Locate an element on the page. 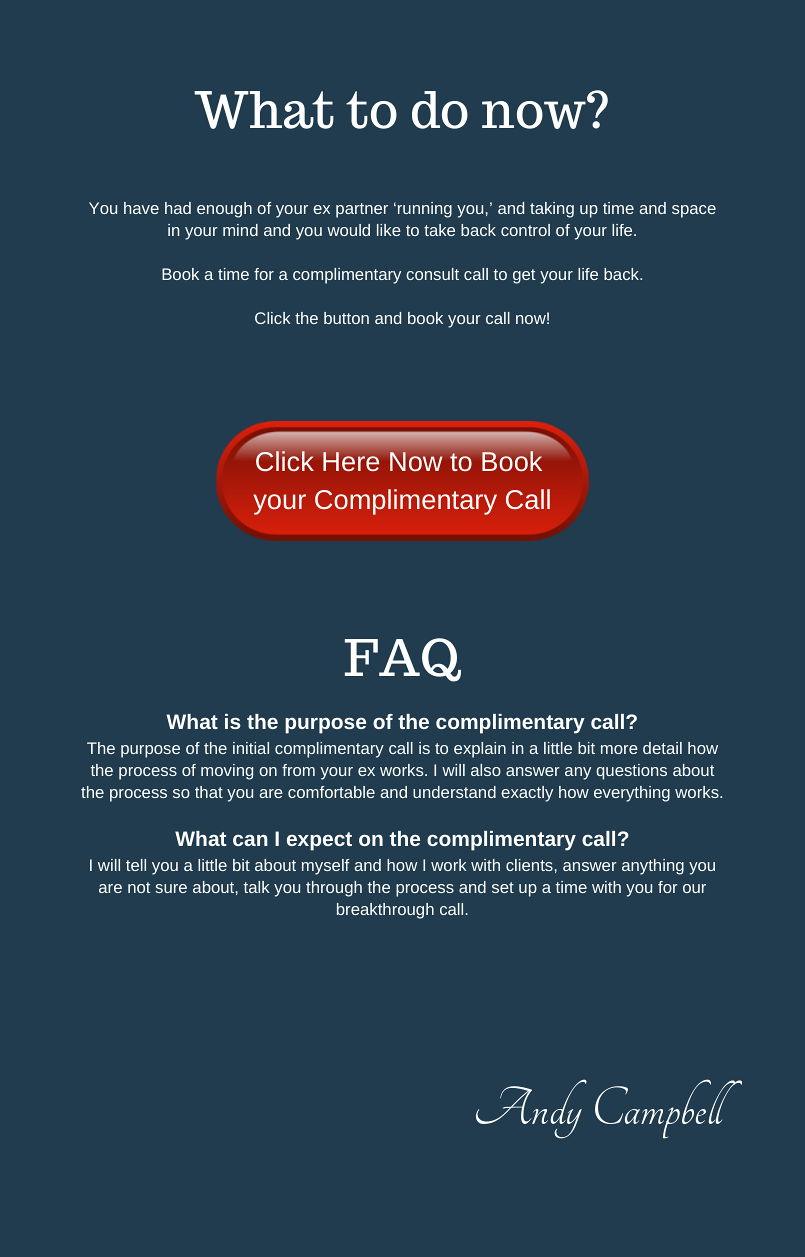 The width and height of the page is (805, 1257). enough is located at coordinates (224, 210).
